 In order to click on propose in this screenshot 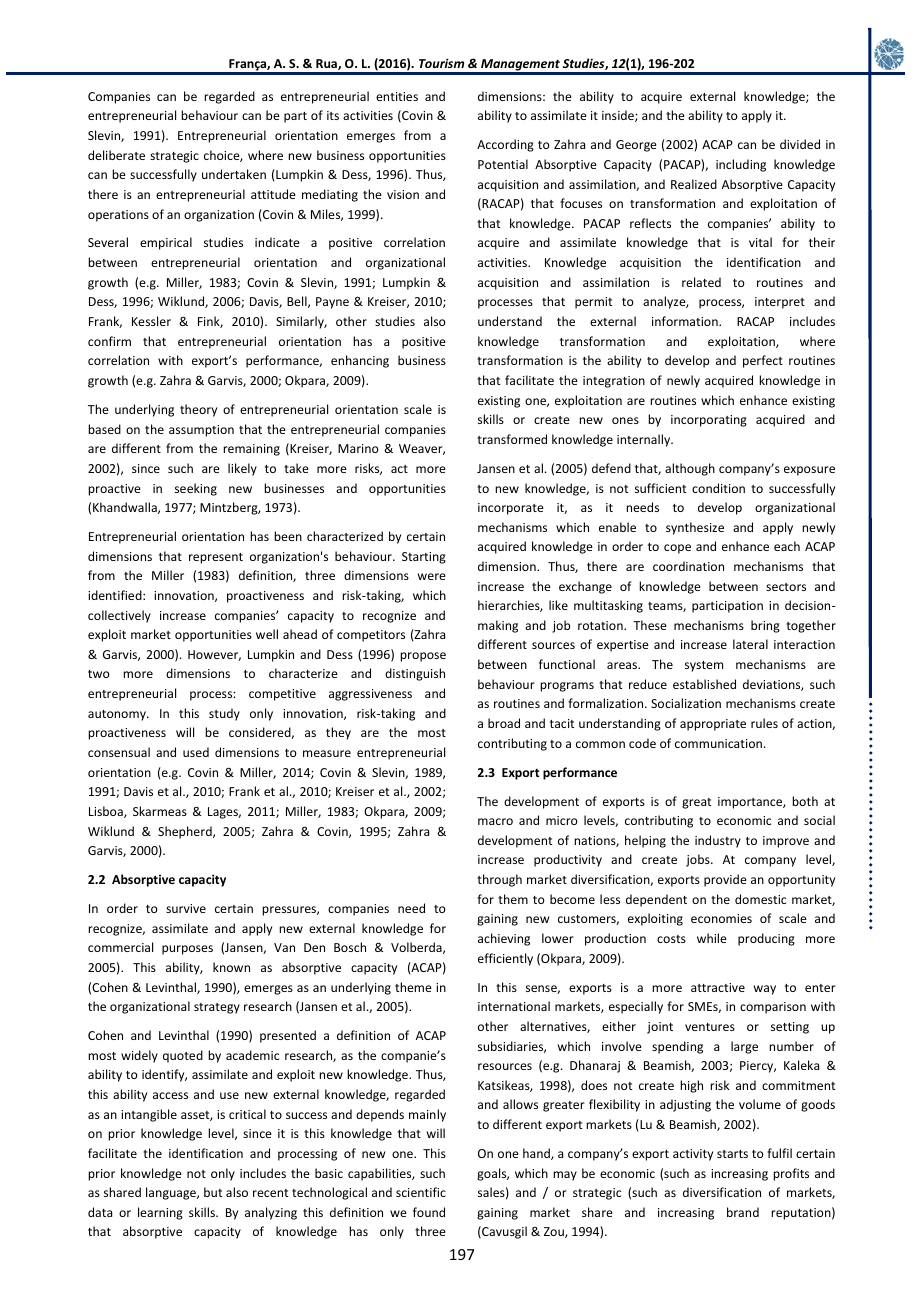, I will do `click(423, 657)`.
